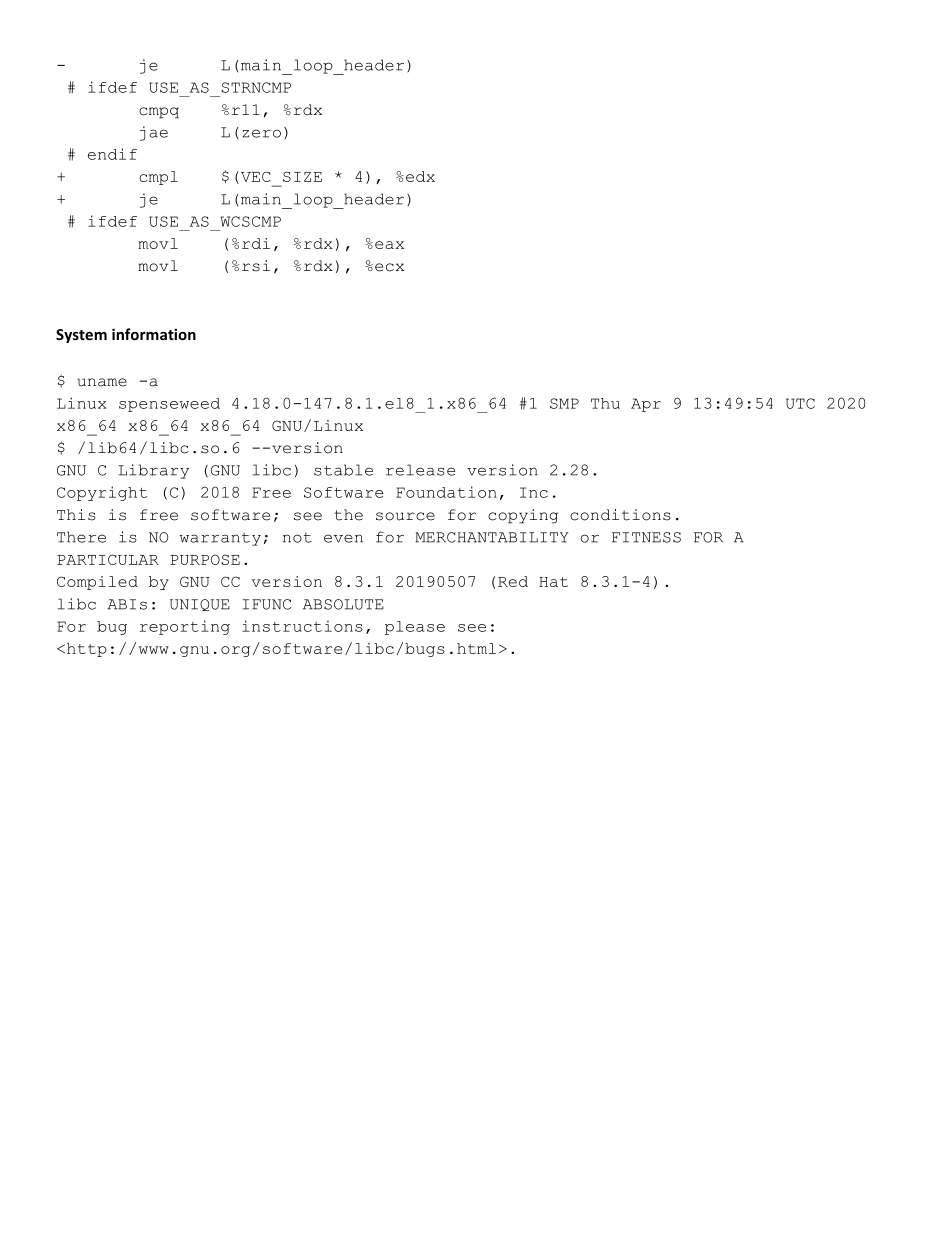 This screenshot has width=952, height=1233. What do you see at coordinates (564, 403) in the screenshot?
I see `SMP` at bounding box center [564, 403].
